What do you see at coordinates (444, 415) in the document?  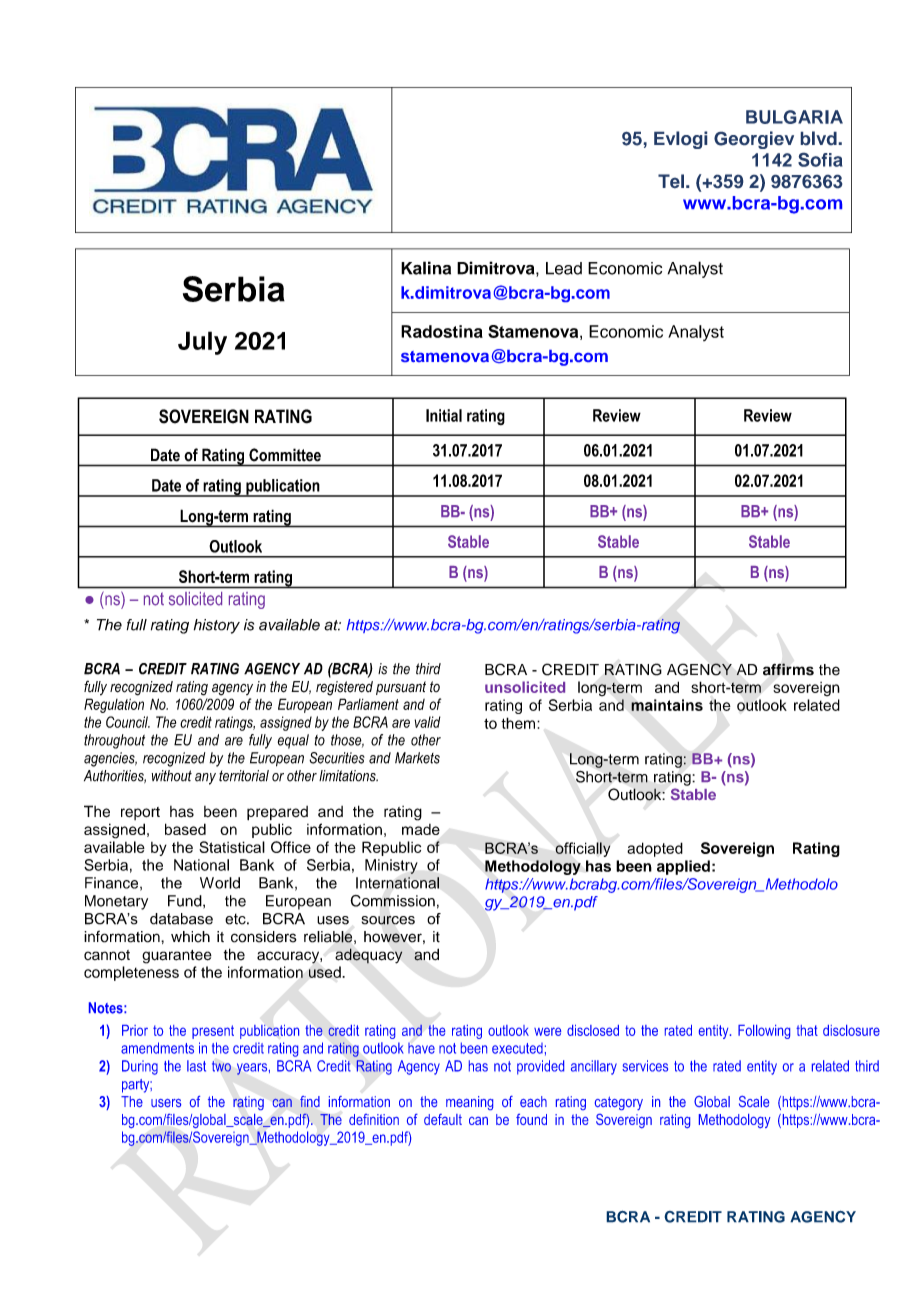 I see `Initial` at bounding box center [444, 415].
